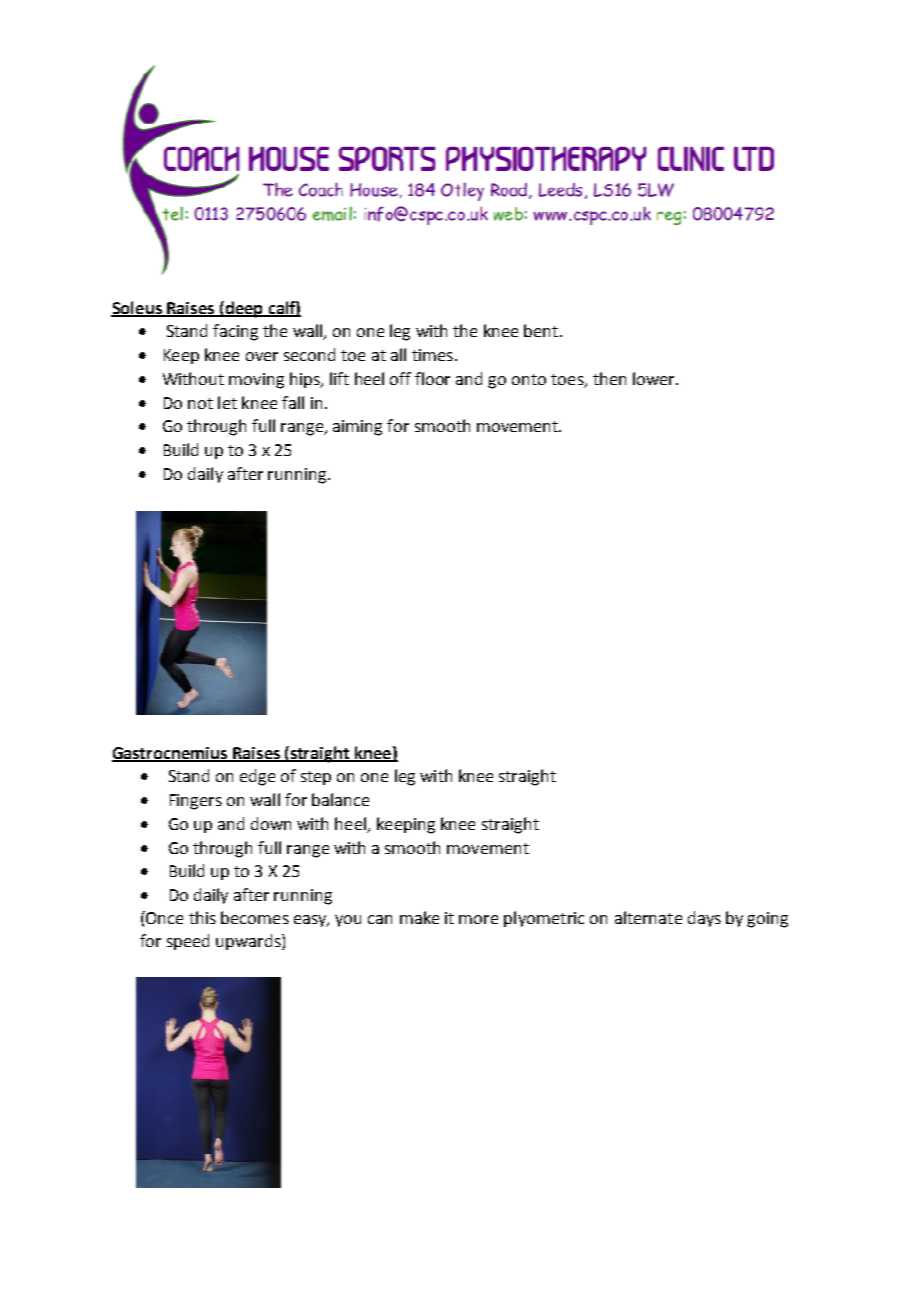 This document has width=924, height=1308. I want to click on aiming, so click(357, 428).
